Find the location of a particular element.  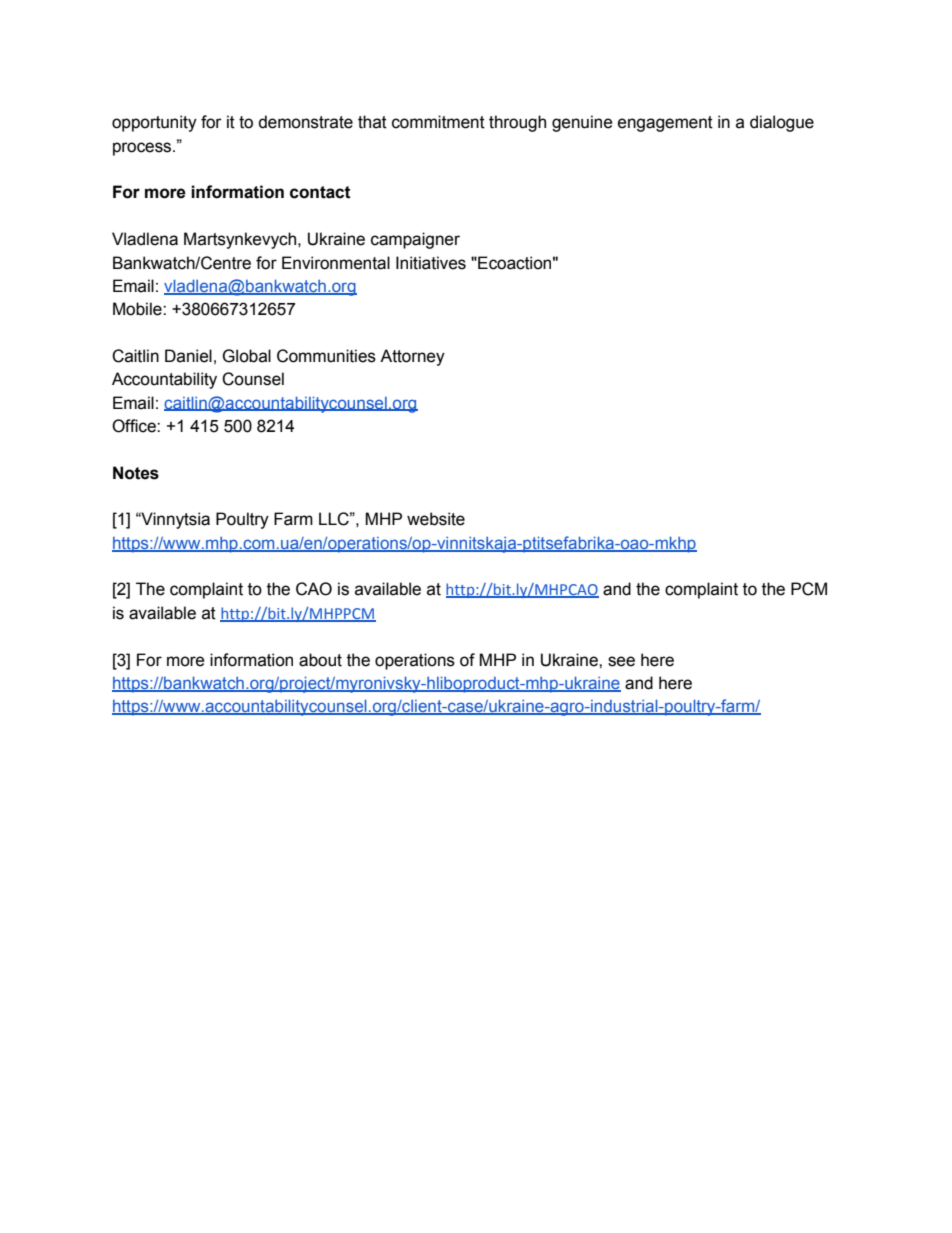

Initiatives is located at coordinates (431, 263).
